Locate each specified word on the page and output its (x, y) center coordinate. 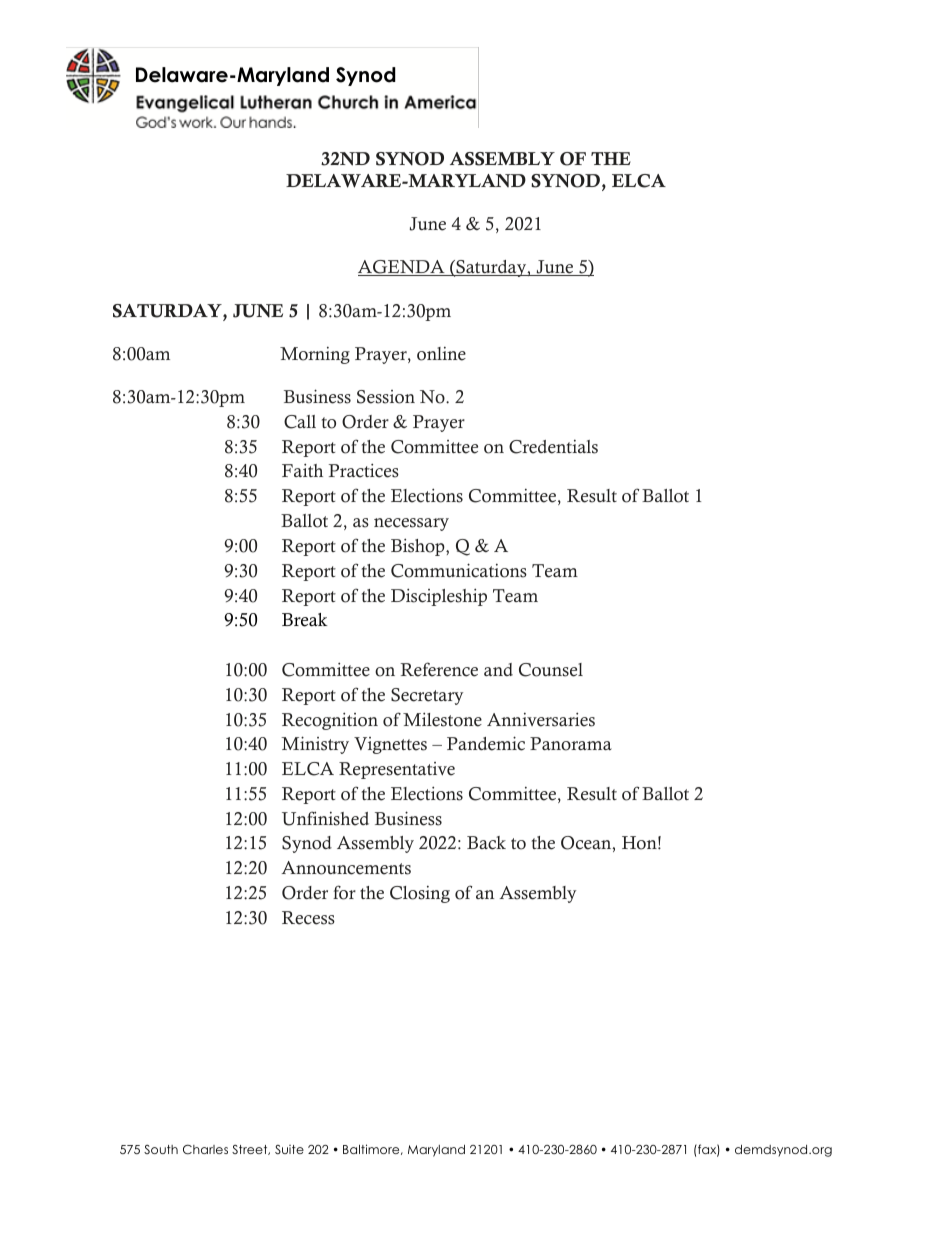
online (441, 354)
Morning (315, 355)
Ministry (315, 745)
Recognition (330, 721)
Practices (364, 470)
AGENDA (402, 268)
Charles (205, 1149)
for (344, 892)
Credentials (553, 447)
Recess (308, 918)
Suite (289, 1149)
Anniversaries (541, 719)
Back (486, 843)
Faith (302, 470)
